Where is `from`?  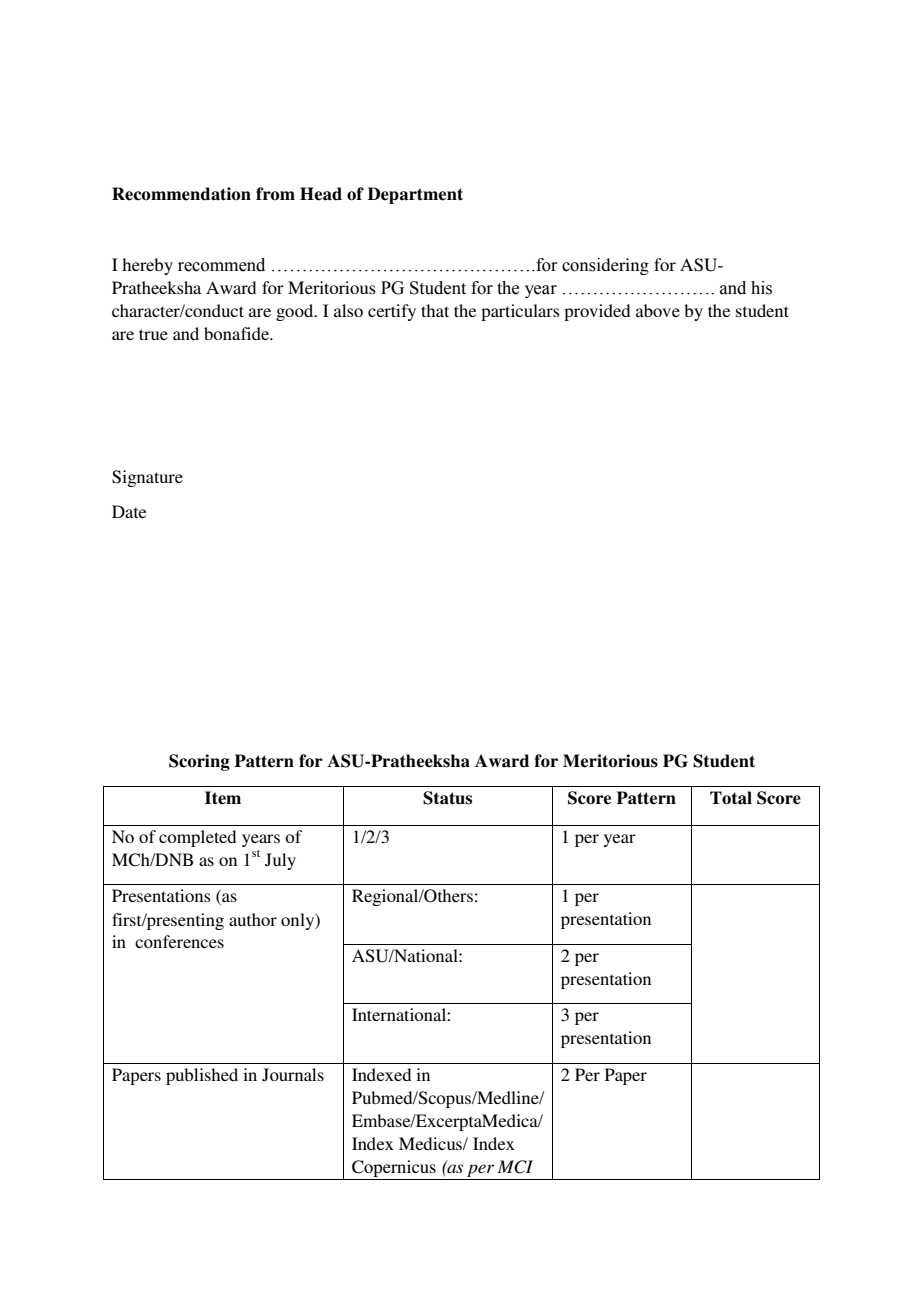 from is located at coordinates (275, 193).
